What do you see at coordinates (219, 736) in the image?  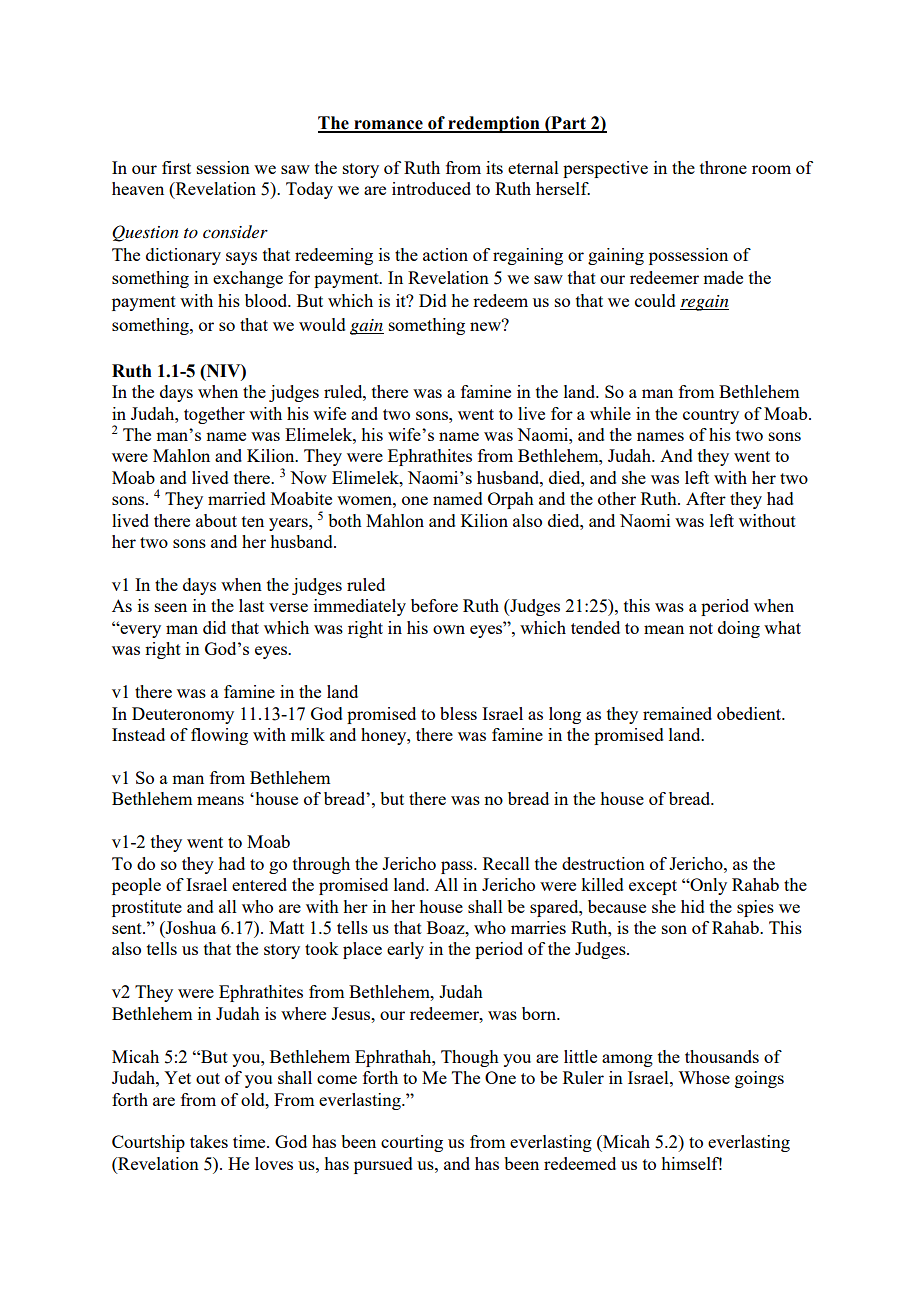 I see `flowing` at bounding box center [219, 736].
